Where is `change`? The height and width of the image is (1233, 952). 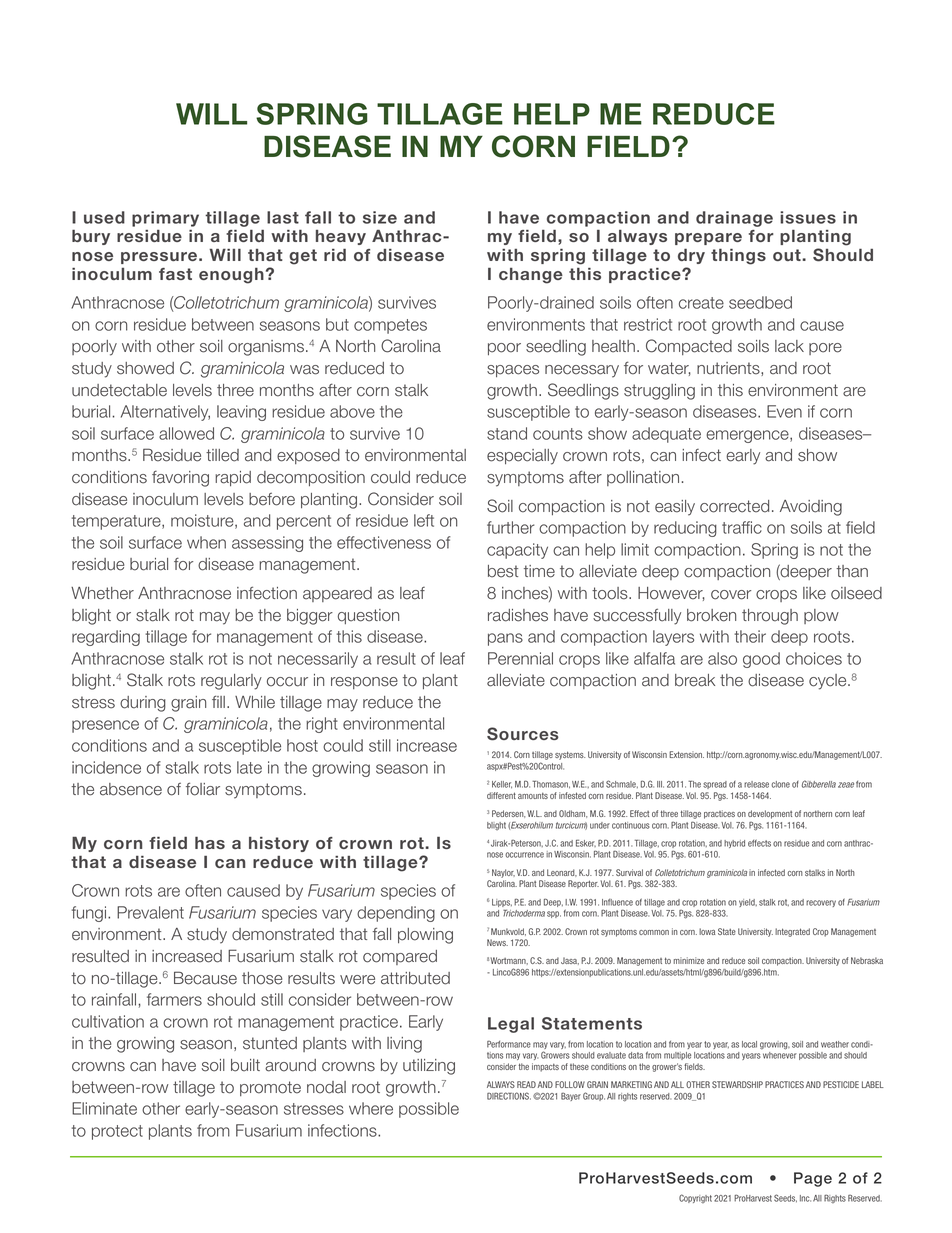
change is located at coordinates (531, 276).
